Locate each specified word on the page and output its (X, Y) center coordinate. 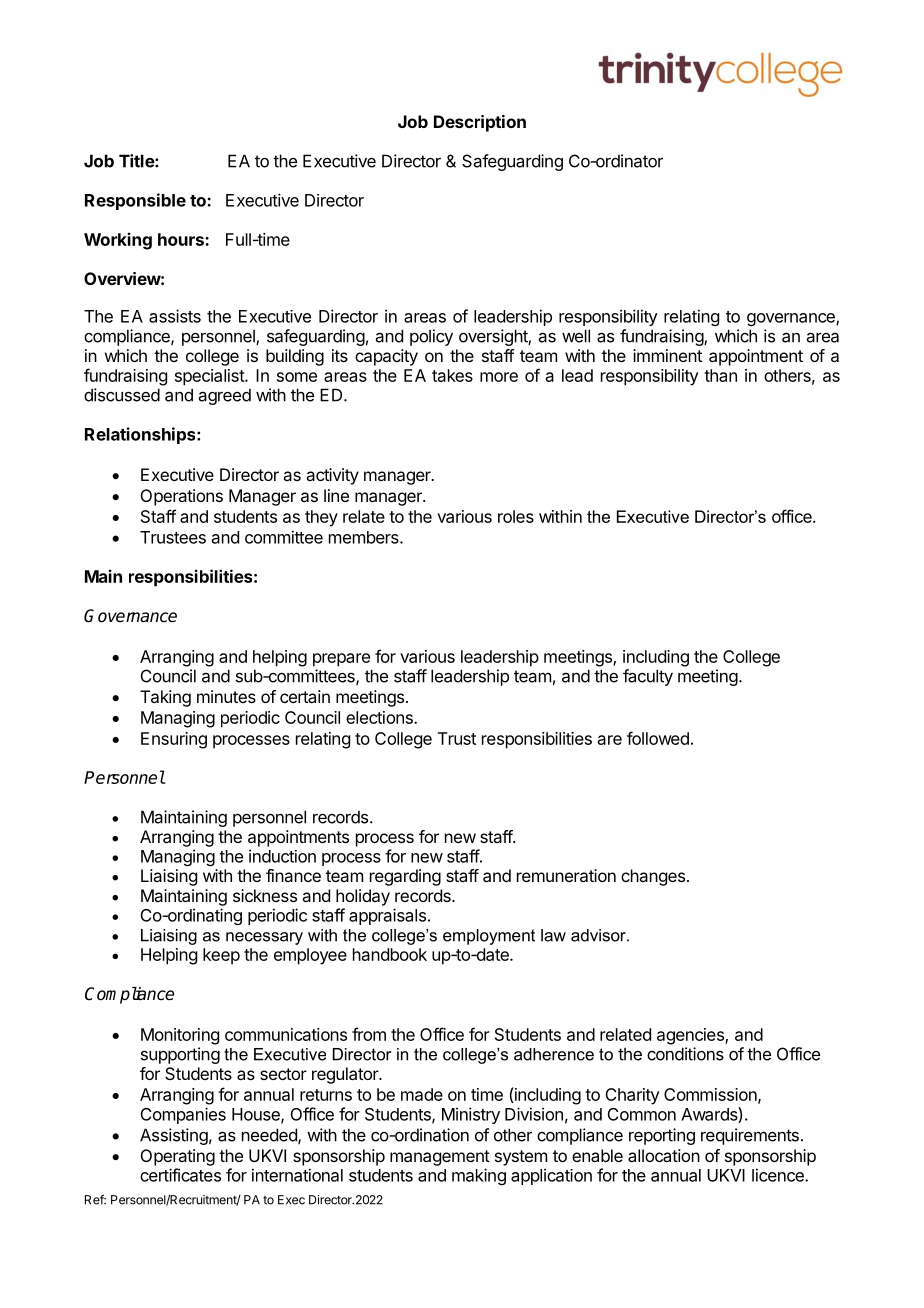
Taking (165, 698)
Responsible (135, 201)
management (440, 1158)
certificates (180, 1175)
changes (653, 877)
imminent (667, 355)
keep (221, 956)
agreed (225, 396)
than (720, 375)
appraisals (387, 916)
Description (480, 123)
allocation (664, 1155)
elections (380, 717)
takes (452, 375)
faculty (648, 677)
